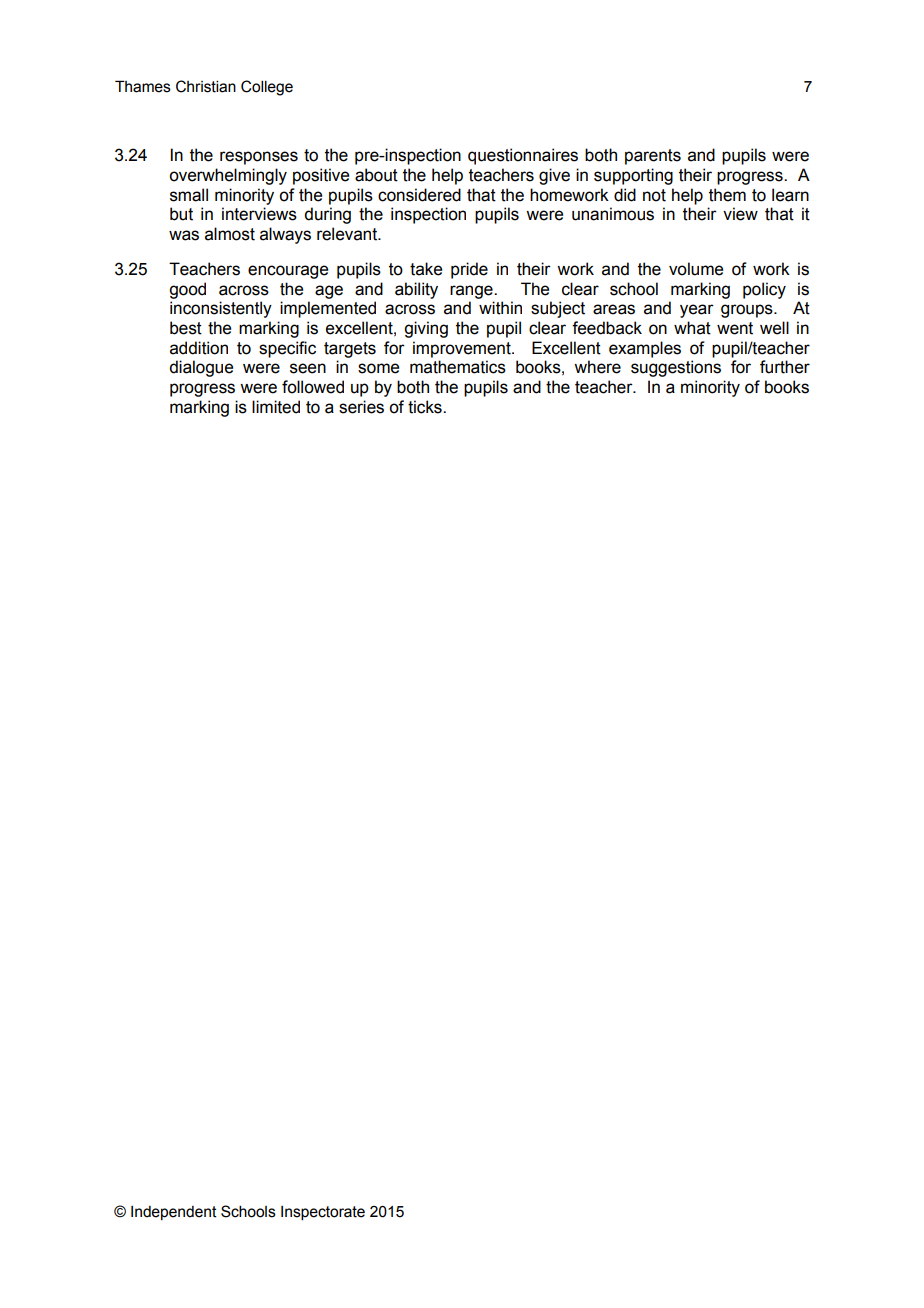  Describe the element at coordinates (426, 407) in the document. I see `ticks` at that location.
